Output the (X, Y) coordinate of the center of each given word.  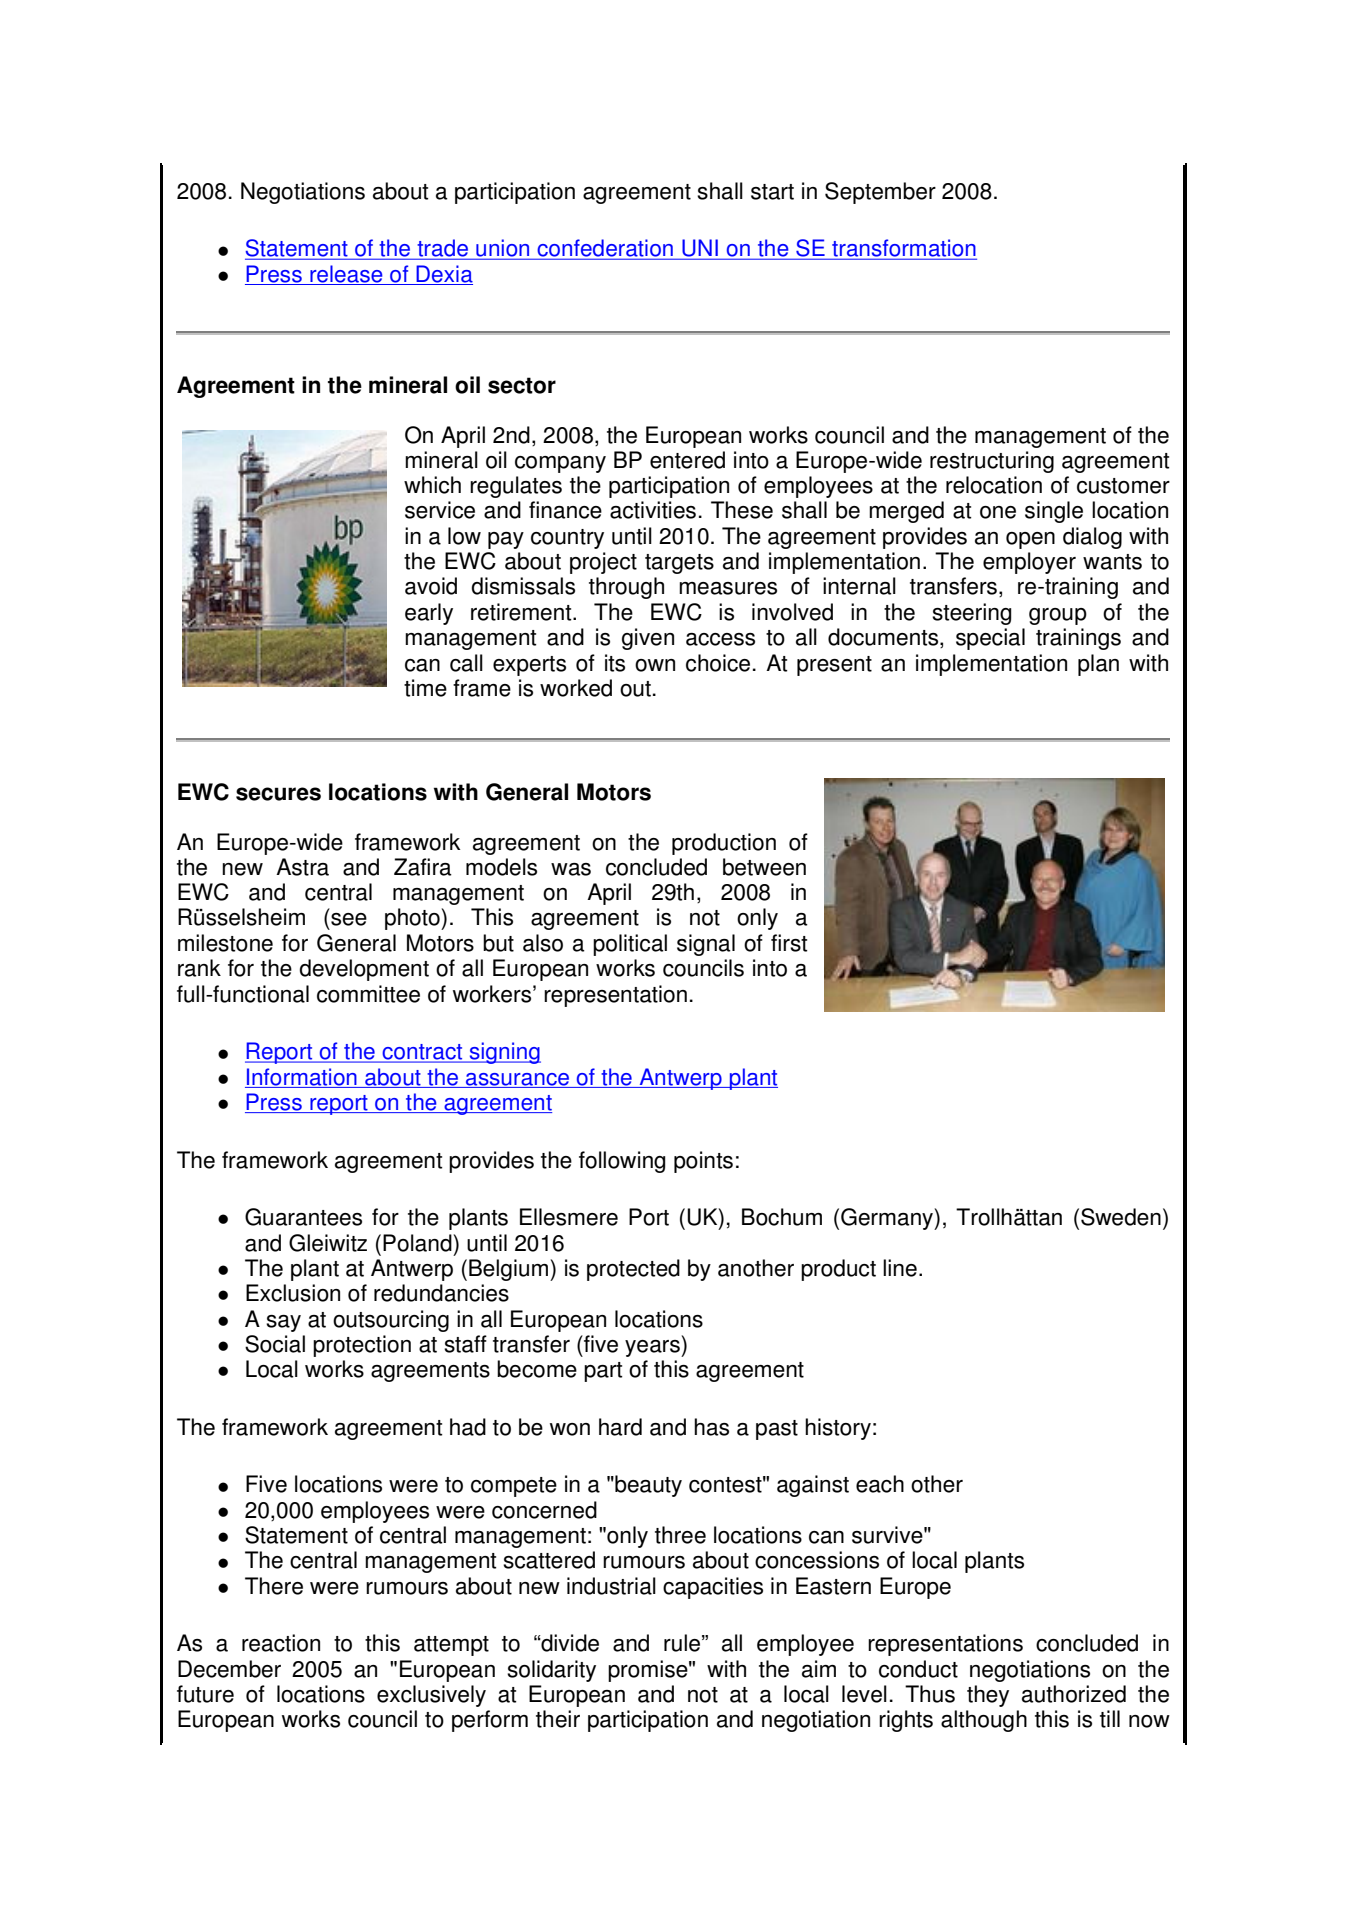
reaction (281, 1643)
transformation (903, 249)
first (789, 943)
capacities (713, 1588)
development (364, 970)
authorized (1074, 1694)
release (346, 275)
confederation (605, 249)
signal (706, 945)
